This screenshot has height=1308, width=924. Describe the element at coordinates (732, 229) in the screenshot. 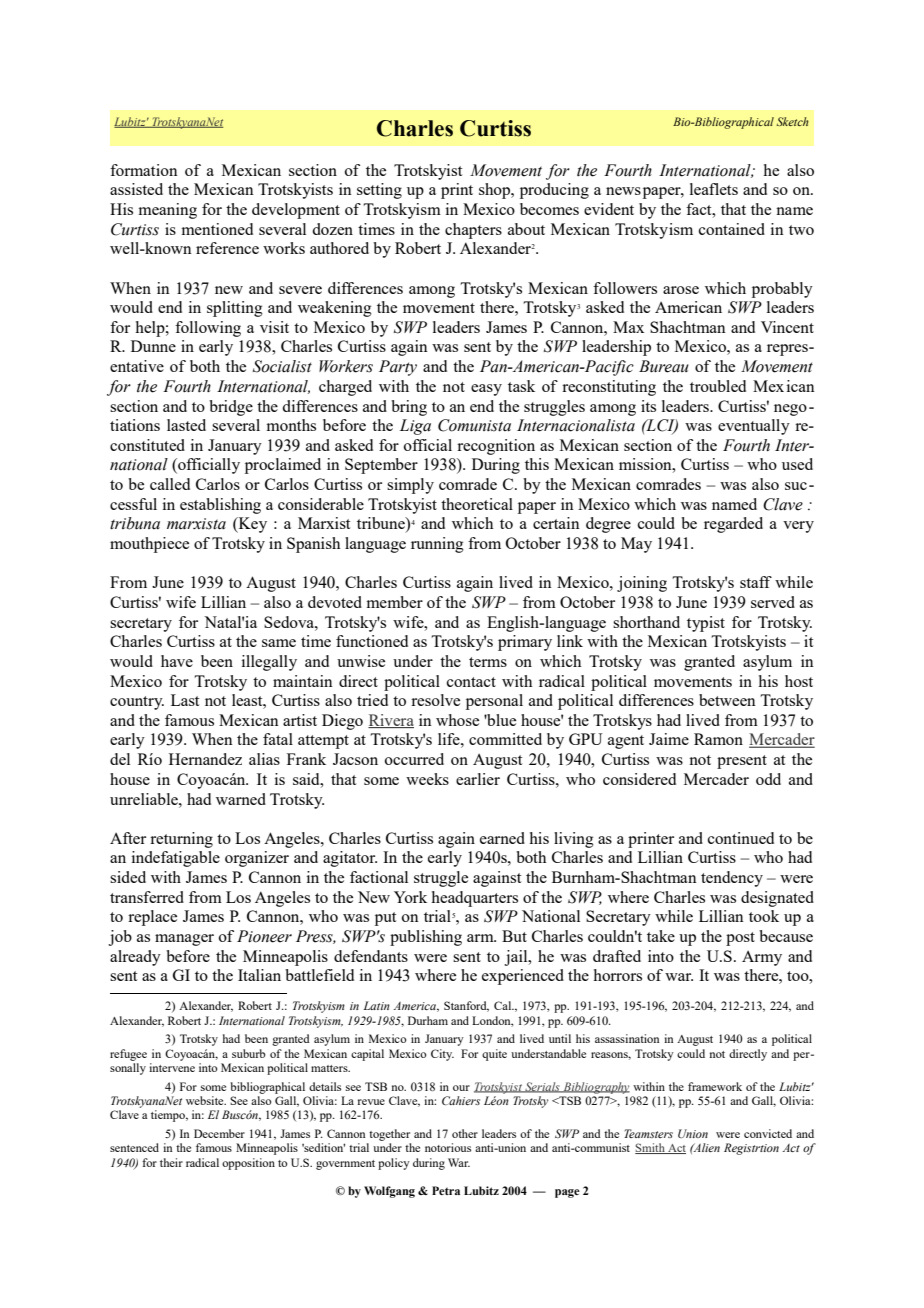

I see `contained` at that location.
